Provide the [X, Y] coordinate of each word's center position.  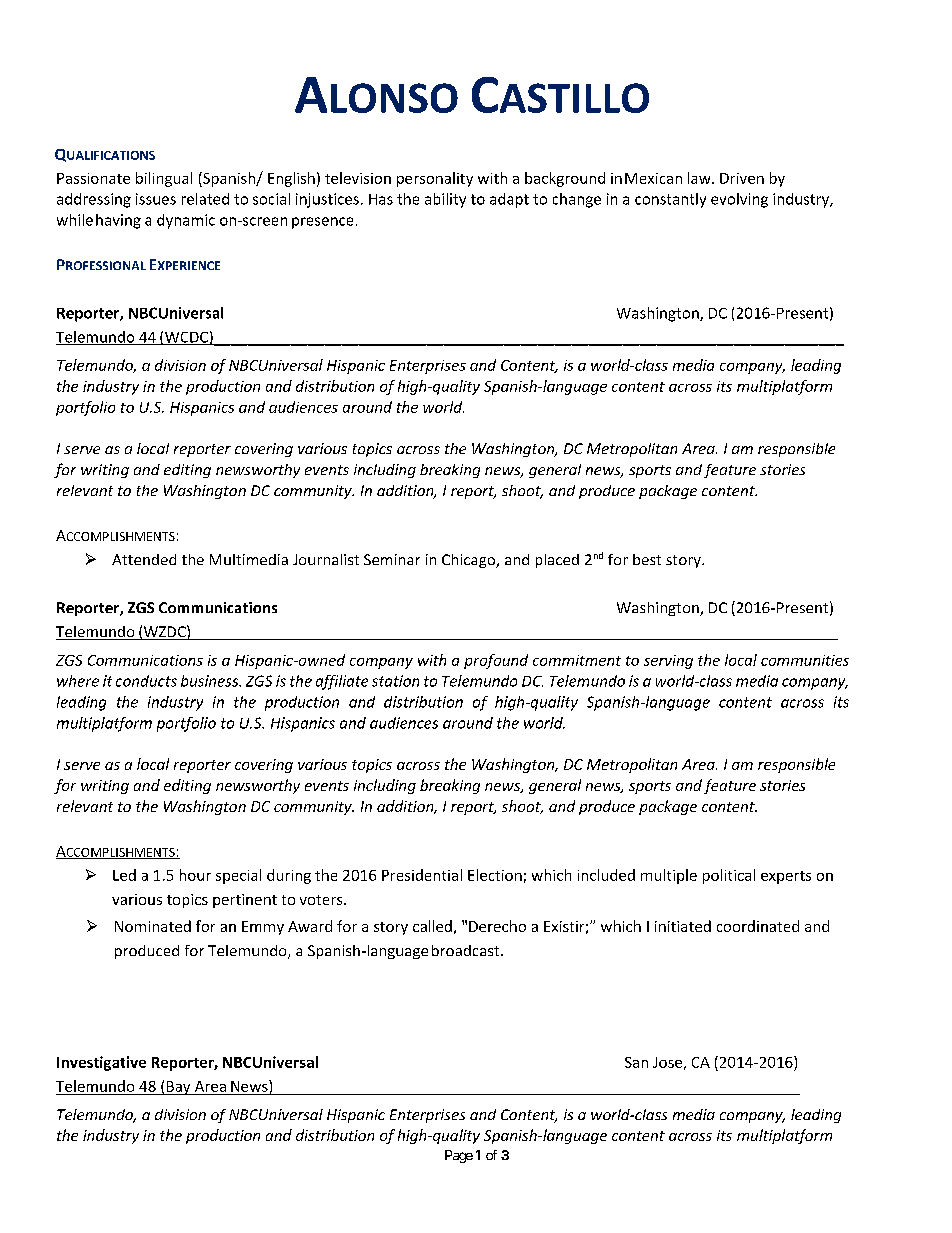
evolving [739, 200]
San [636, 1062]
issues [156, 199]
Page [459, 1156]
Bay [178, 1088]
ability [445, 200]
